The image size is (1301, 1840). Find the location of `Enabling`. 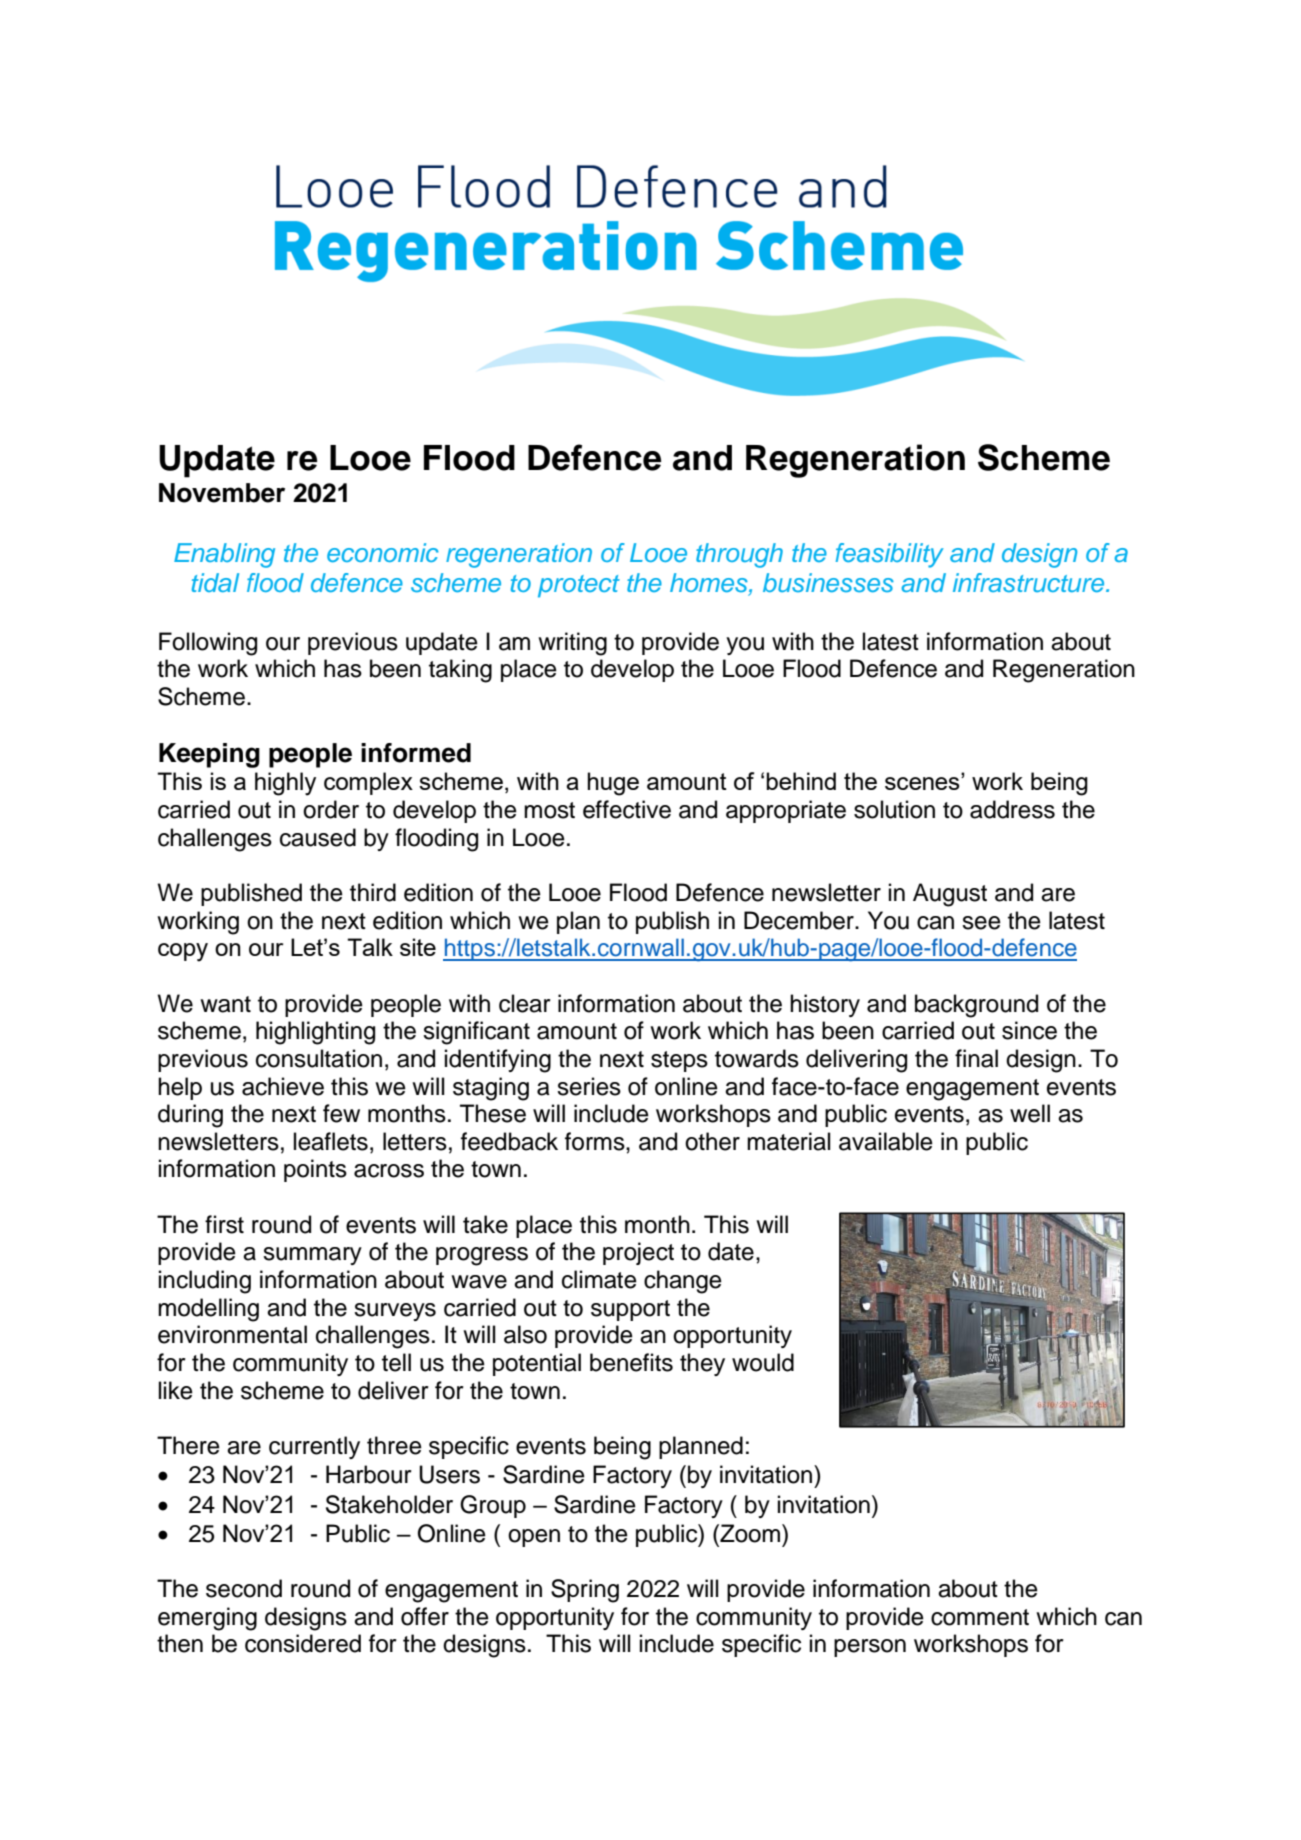

Enabling is located at coordinates (224, 555).
